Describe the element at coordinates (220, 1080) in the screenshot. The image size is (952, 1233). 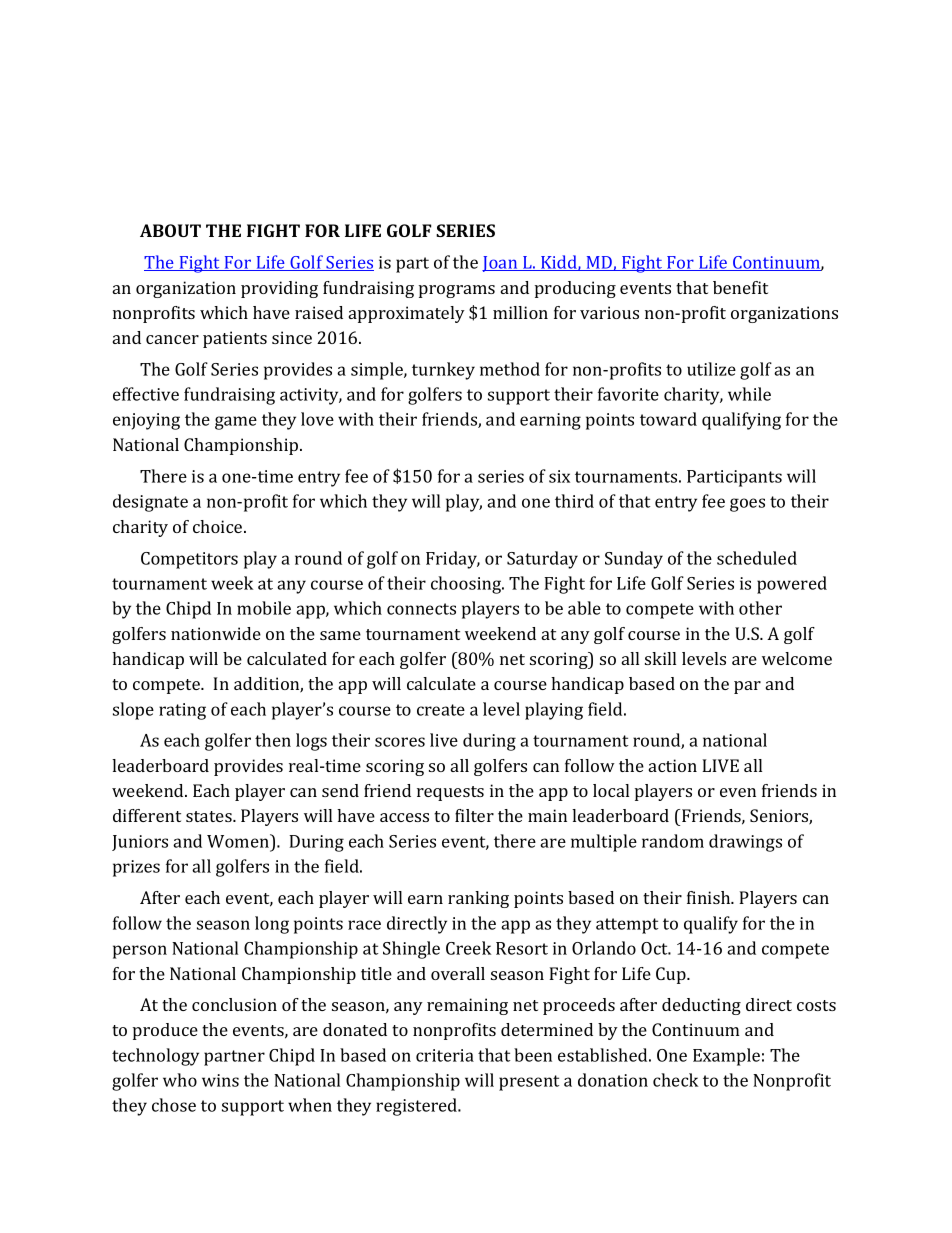
I see `wins` at that location.
